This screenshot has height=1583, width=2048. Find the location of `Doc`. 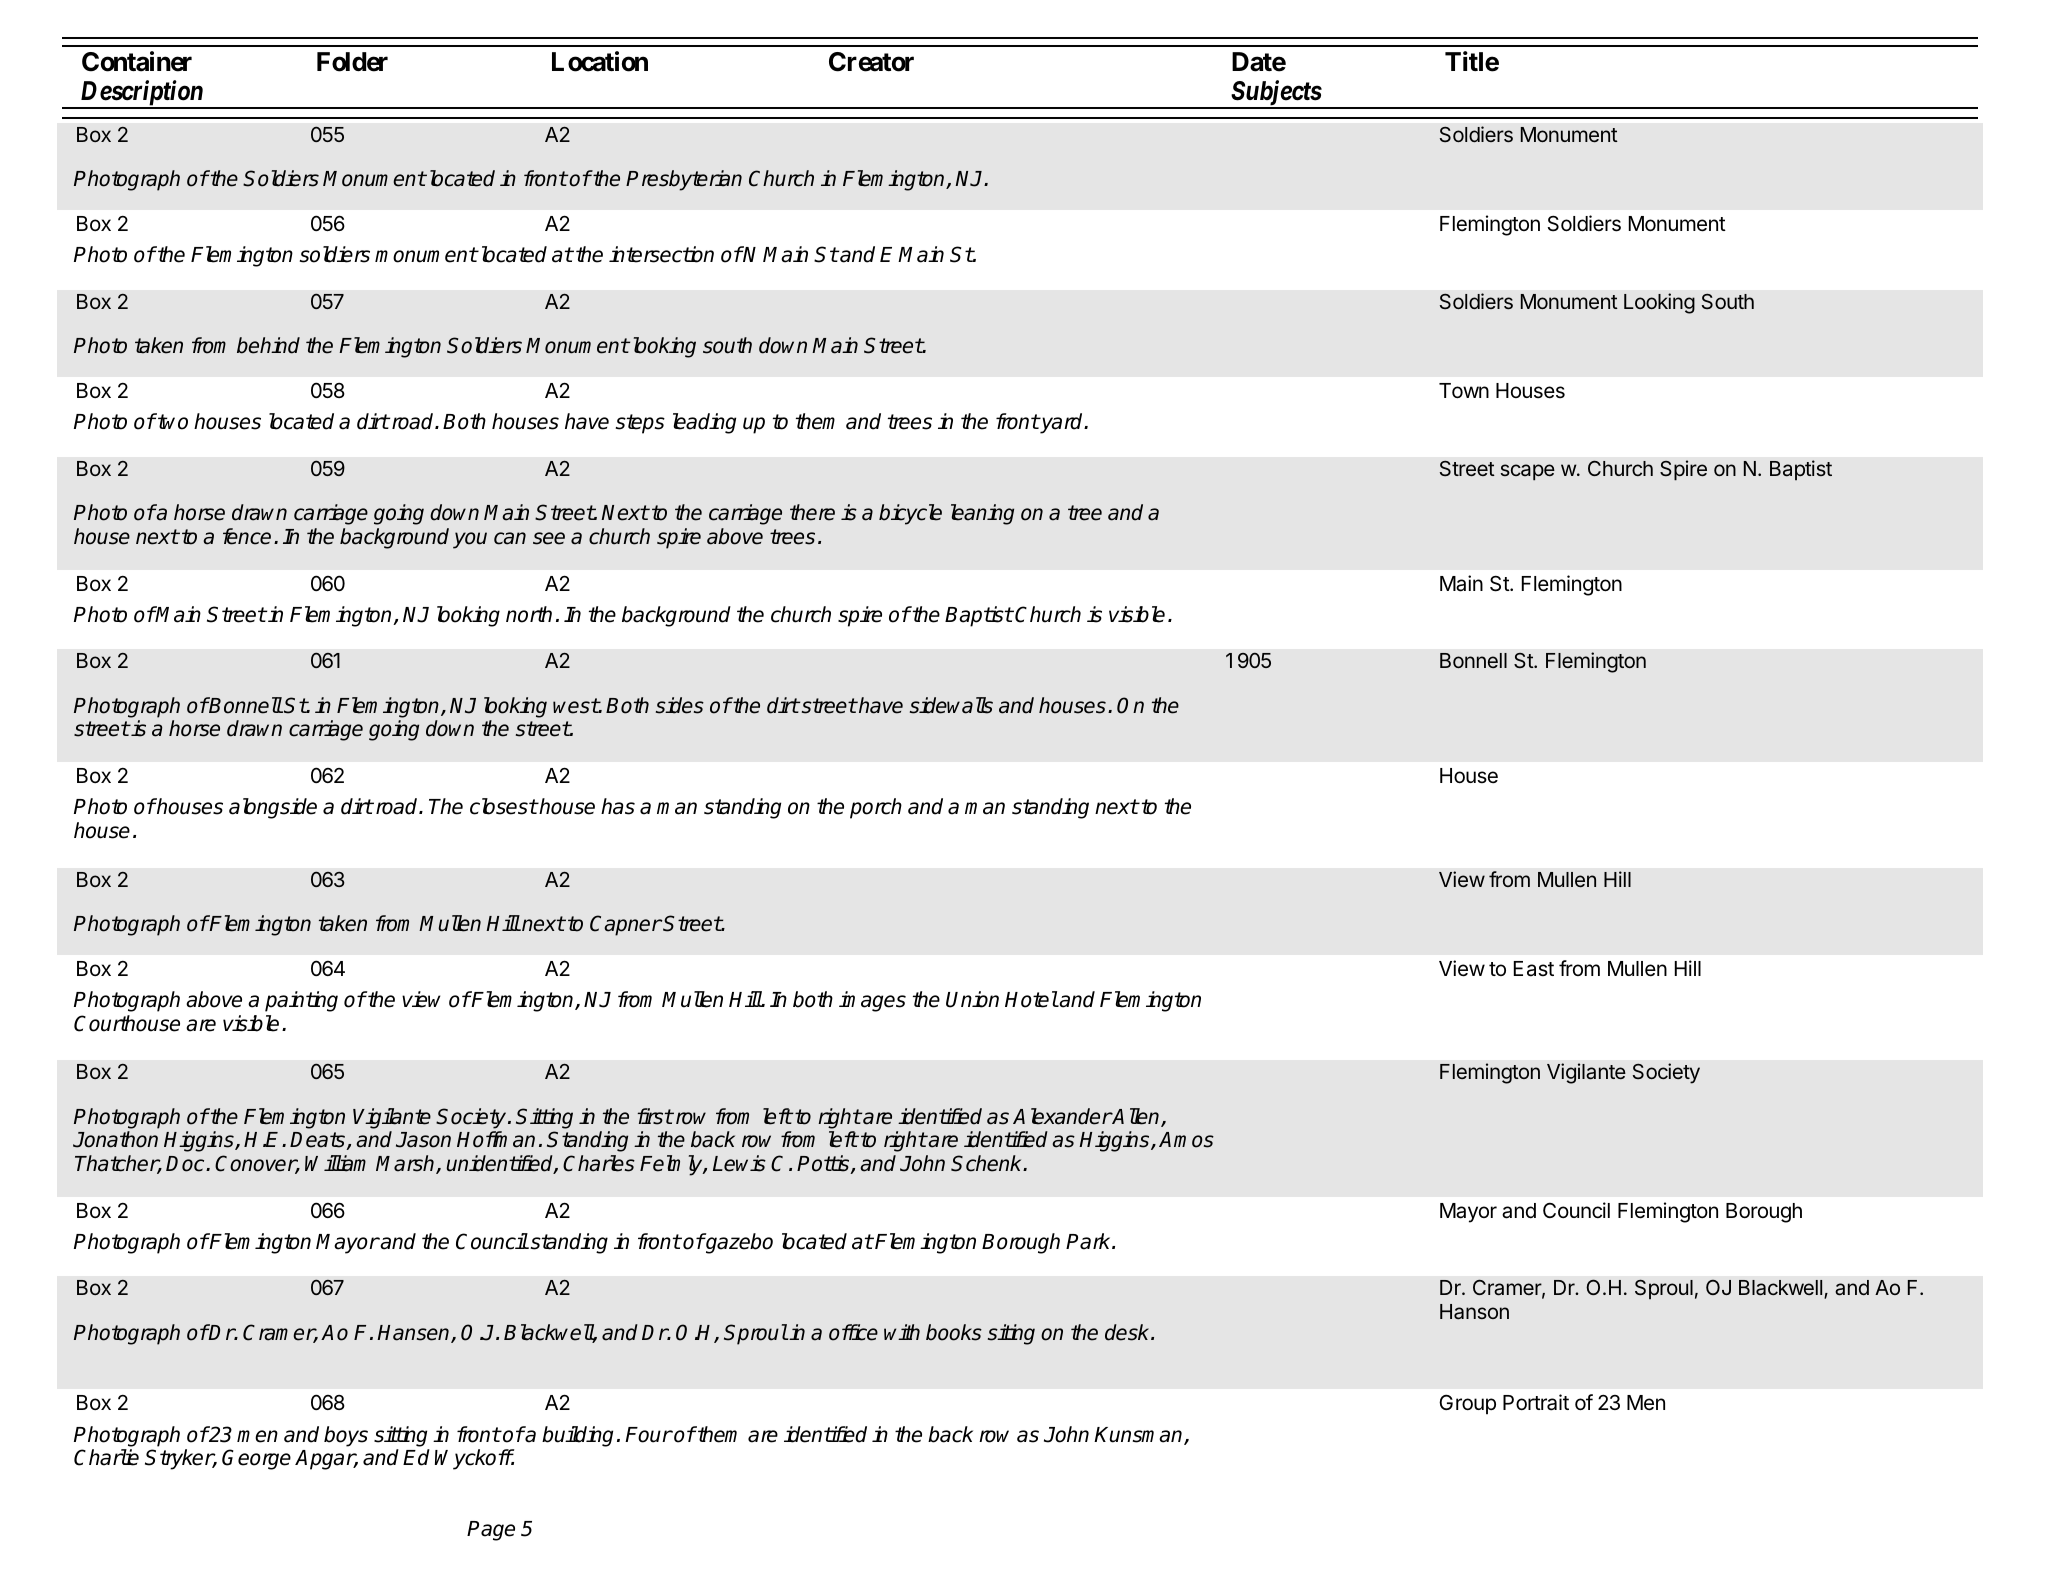

Doc is located at coordinates (186, 1164).
